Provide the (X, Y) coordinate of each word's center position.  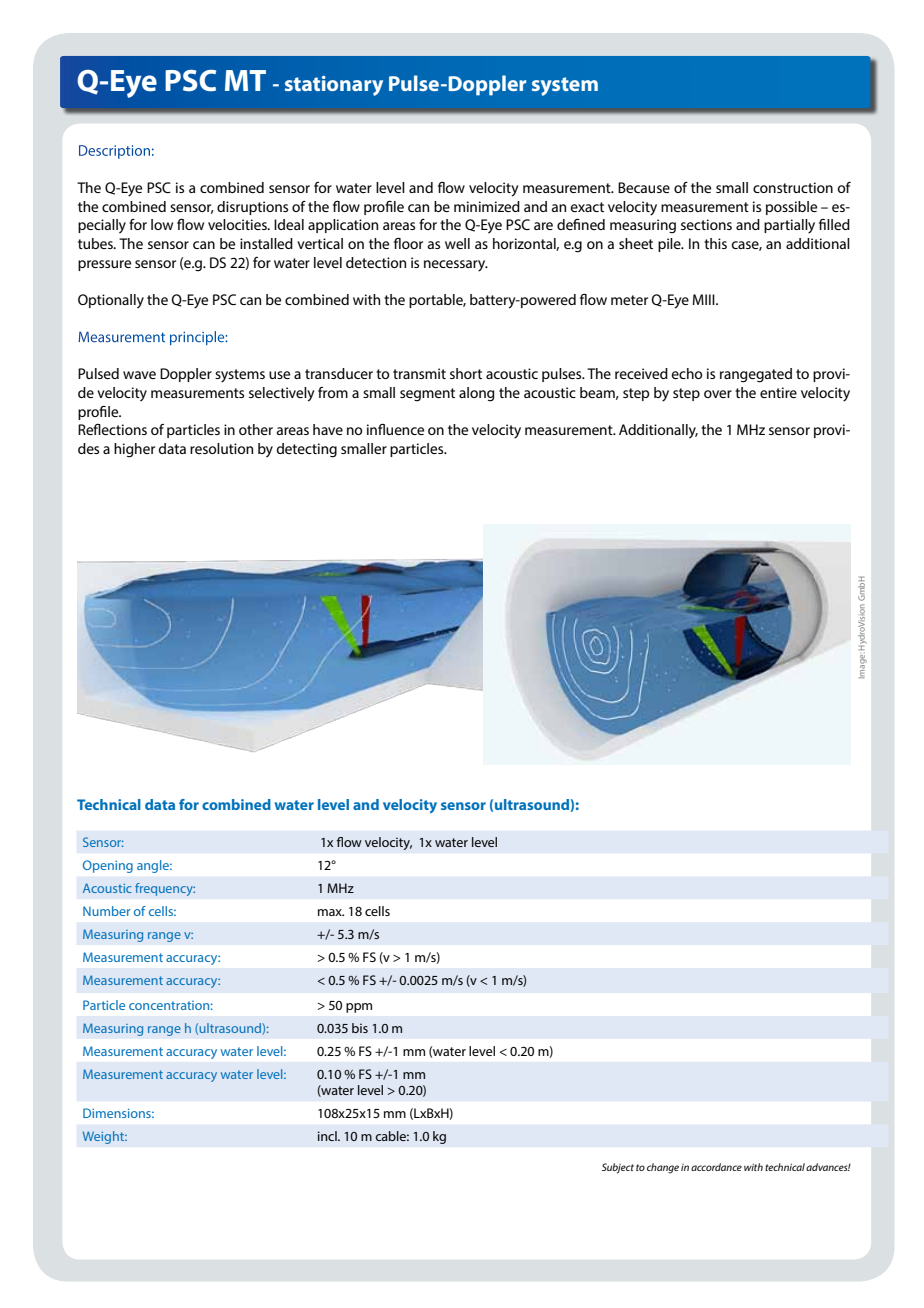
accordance (716, 1167)
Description (114, 152)
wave (139, 375)
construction (793, 187)
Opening (108, 866)
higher (134, 450)
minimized (487, 206)
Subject (618, 1168)
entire (778, 392)
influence (395, 429)
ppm (359, 1008)
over (718, 394)
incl (328, 1136)
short (466, 373)
